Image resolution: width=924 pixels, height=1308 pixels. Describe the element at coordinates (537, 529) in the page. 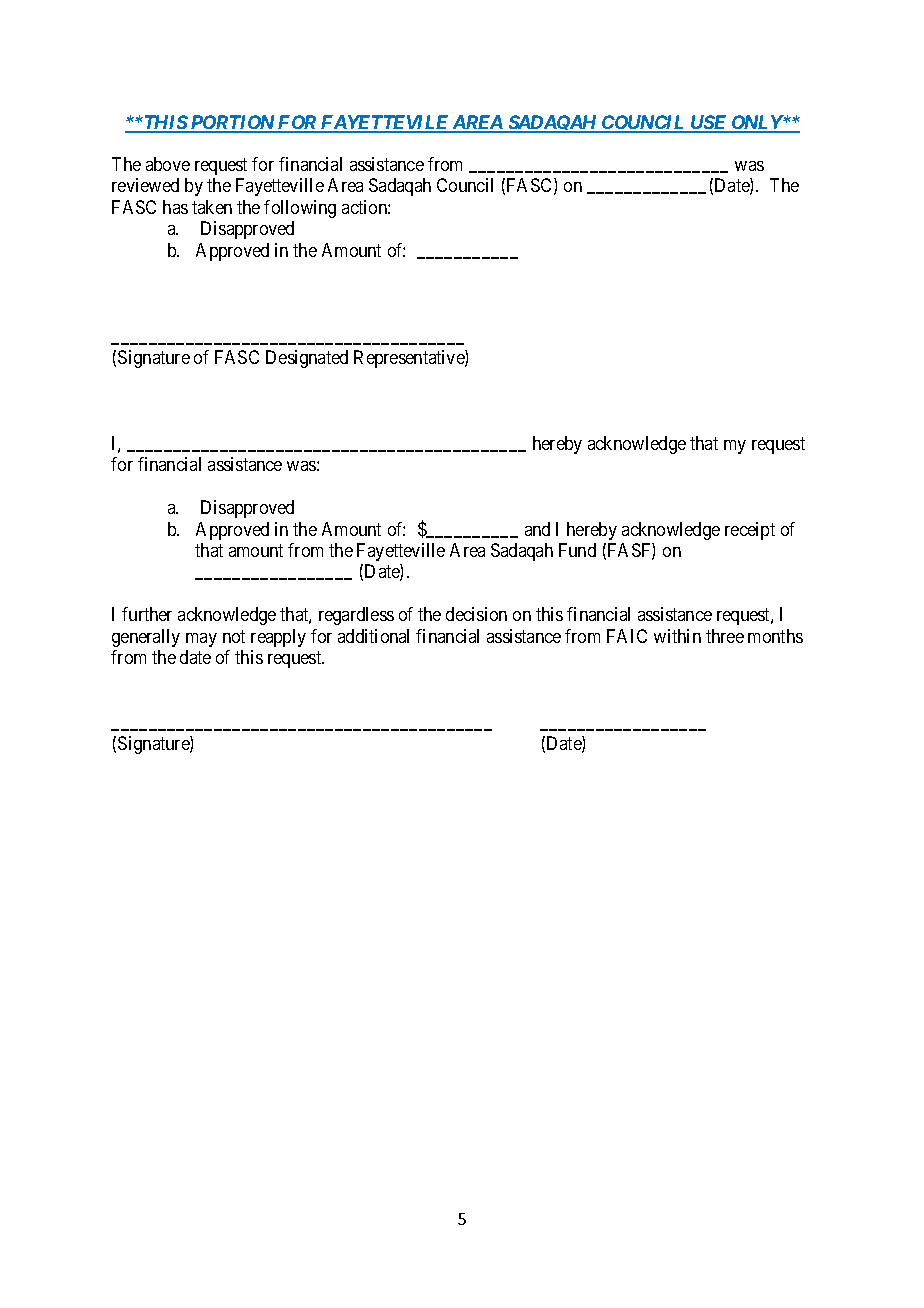

I see `and` at that location.
